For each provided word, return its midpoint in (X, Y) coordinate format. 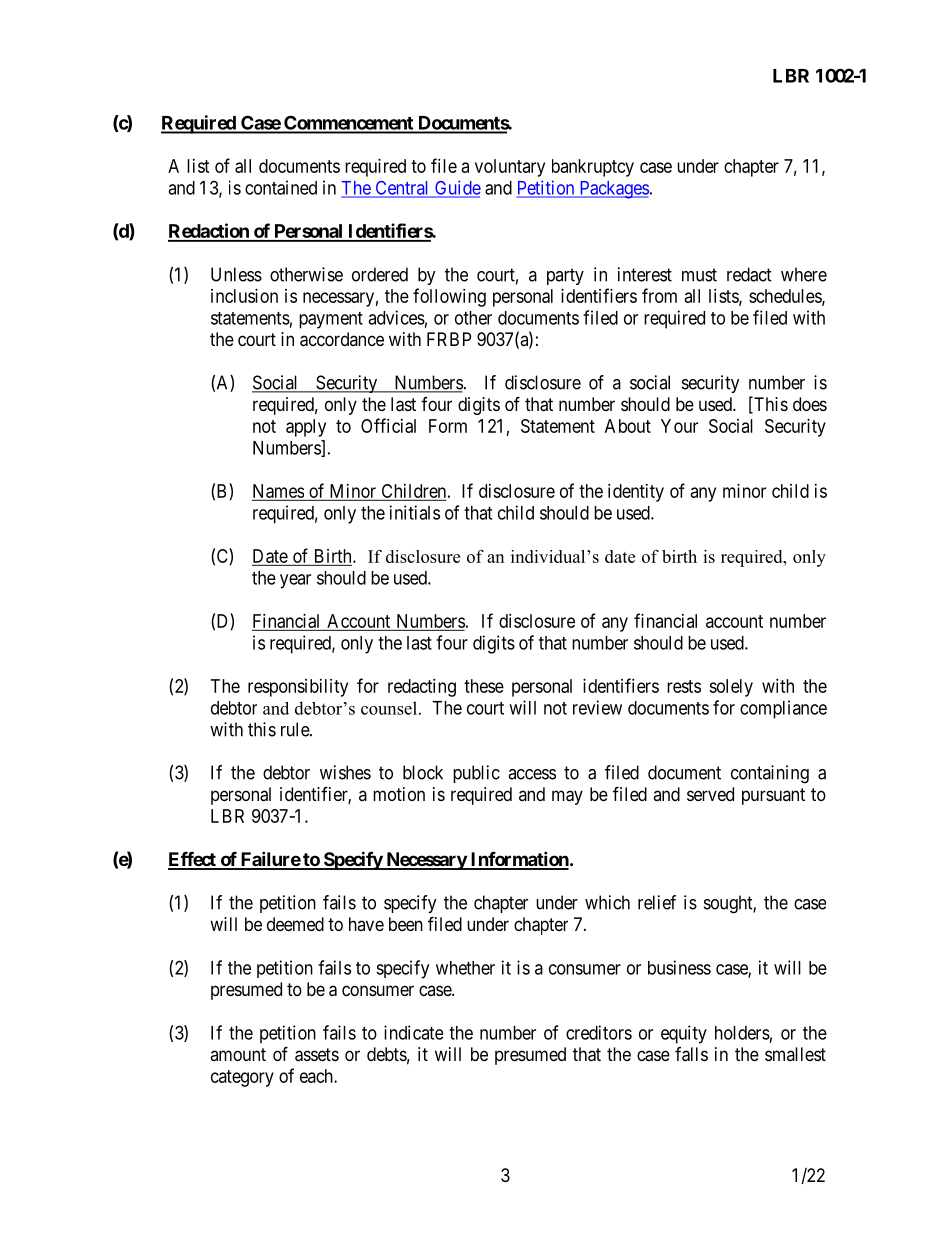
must (699, 275)
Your (679, 426)
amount (238, 1054)
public (476, 774)
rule (296, 729)
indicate (413, 1032)
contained (281, 187)
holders (742, 1033)
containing (770, 774)
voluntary (510, 168)
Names (278, 491)
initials (415, 512)
